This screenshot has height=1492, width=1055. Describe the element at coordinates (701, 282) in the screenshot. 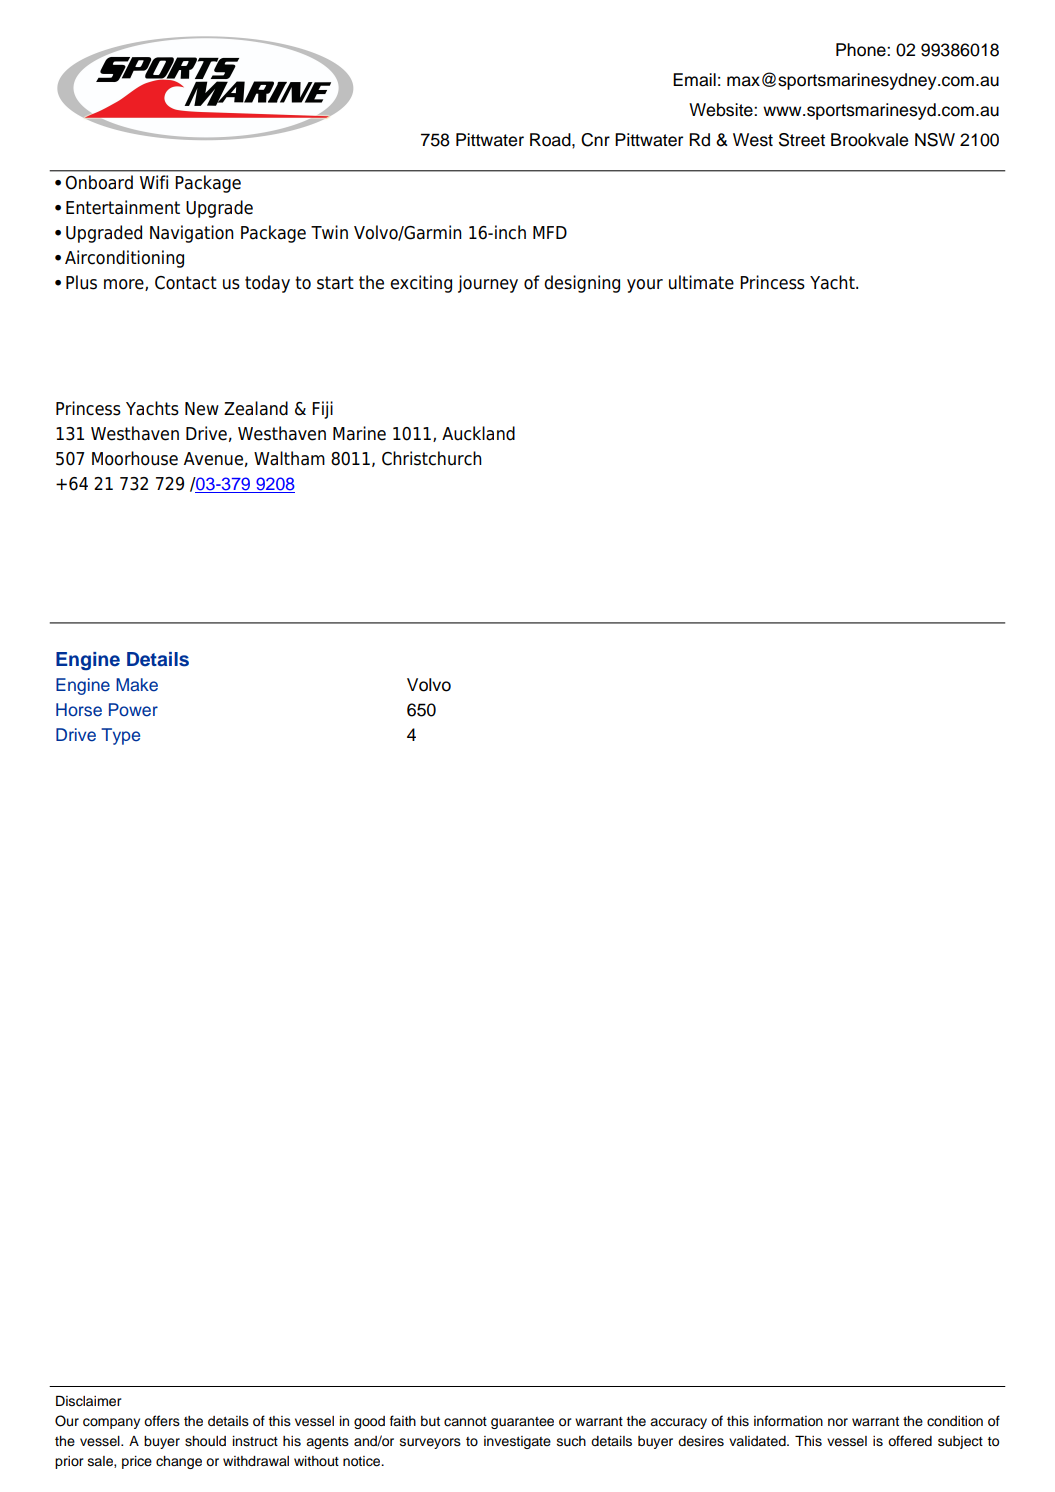

I see `ultimate` at that location.
